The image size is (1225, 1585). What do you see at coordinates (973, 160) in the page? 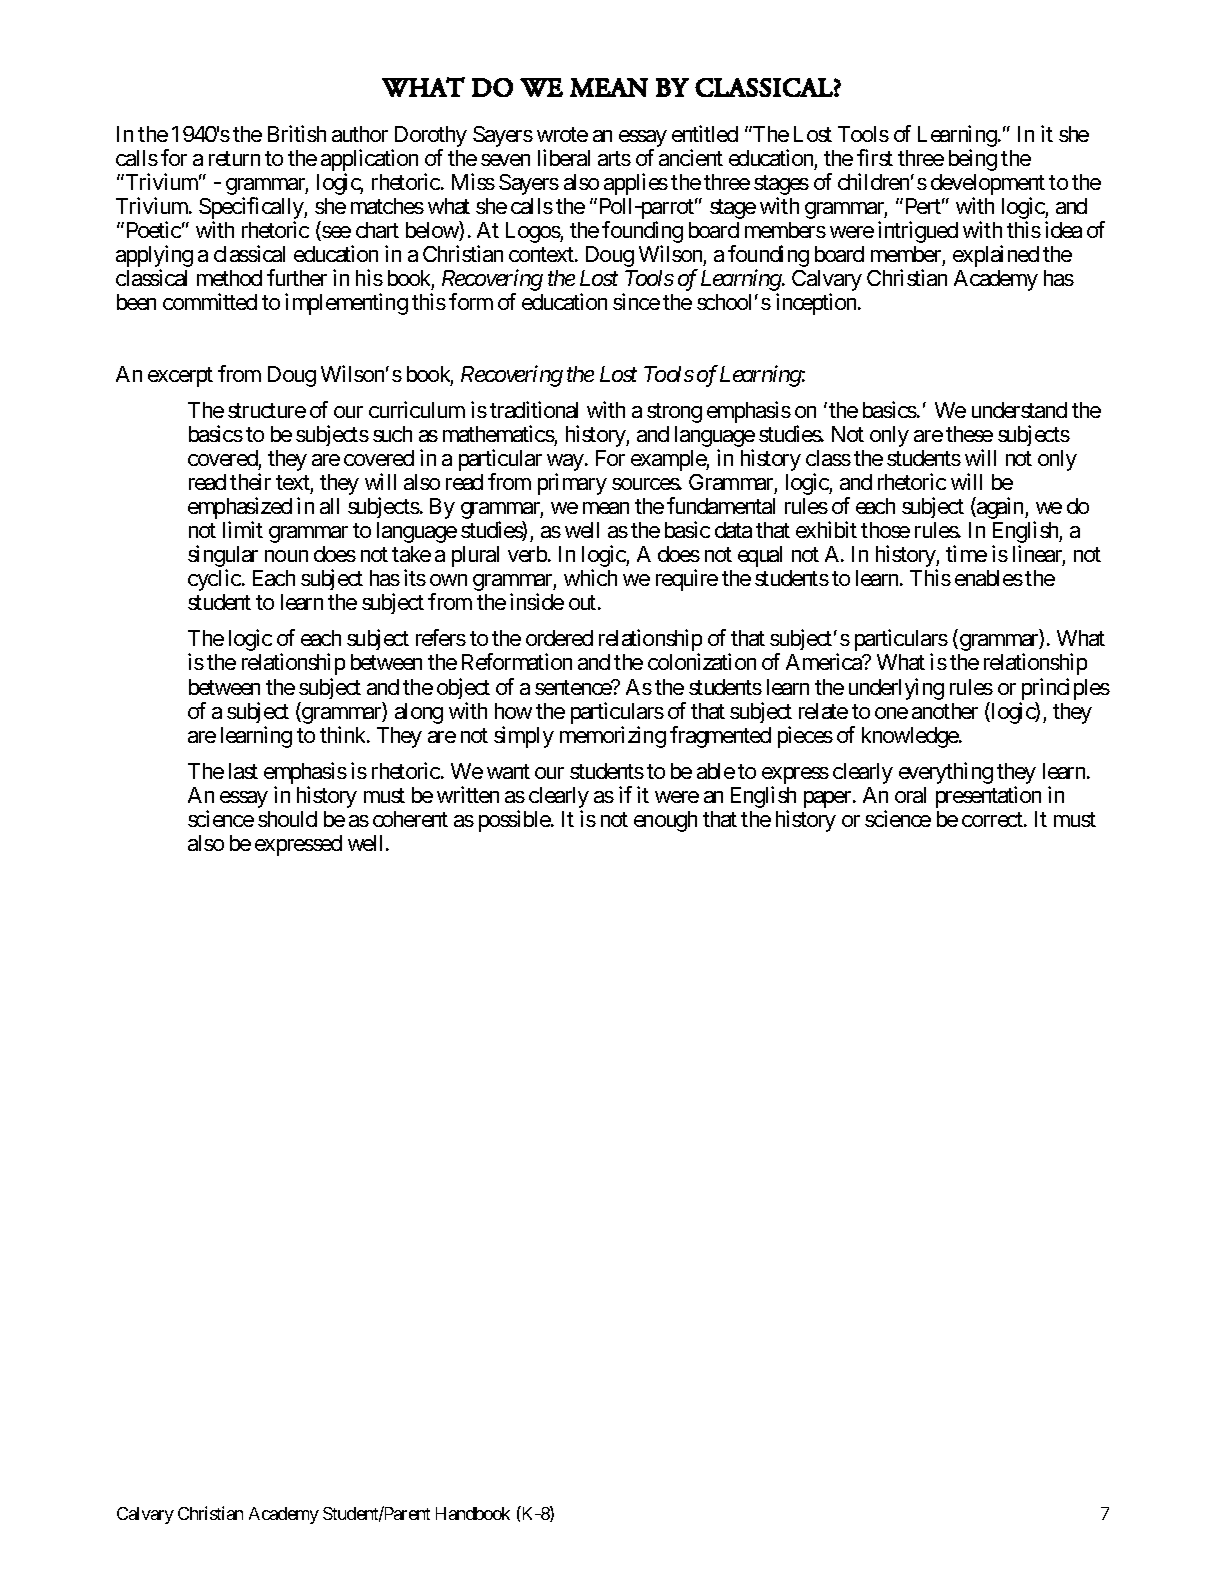
I see `being` at bounding box center [973, 160].
